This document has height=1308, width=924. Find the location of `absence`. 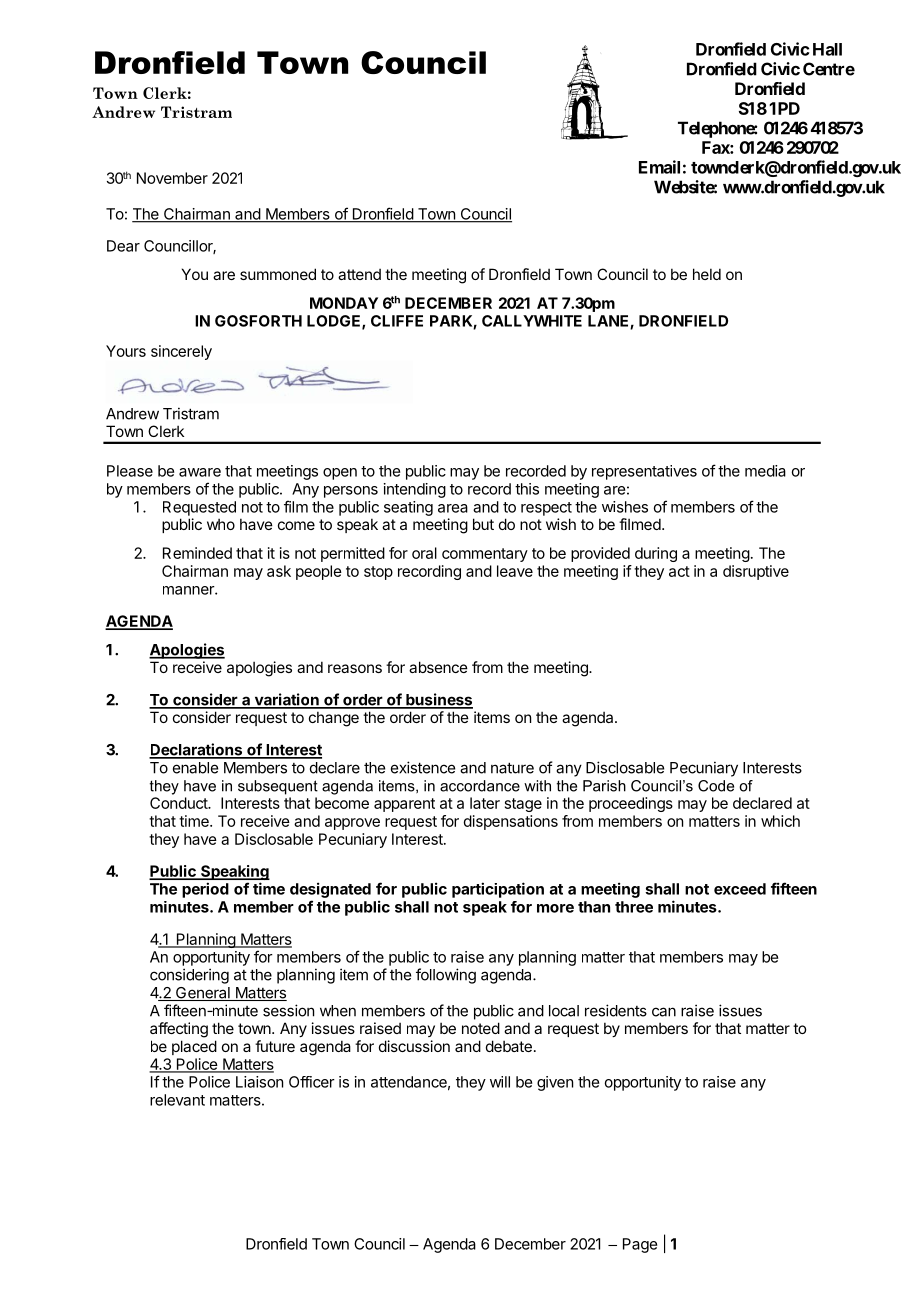

absence is located at coordinates (438, 667).
